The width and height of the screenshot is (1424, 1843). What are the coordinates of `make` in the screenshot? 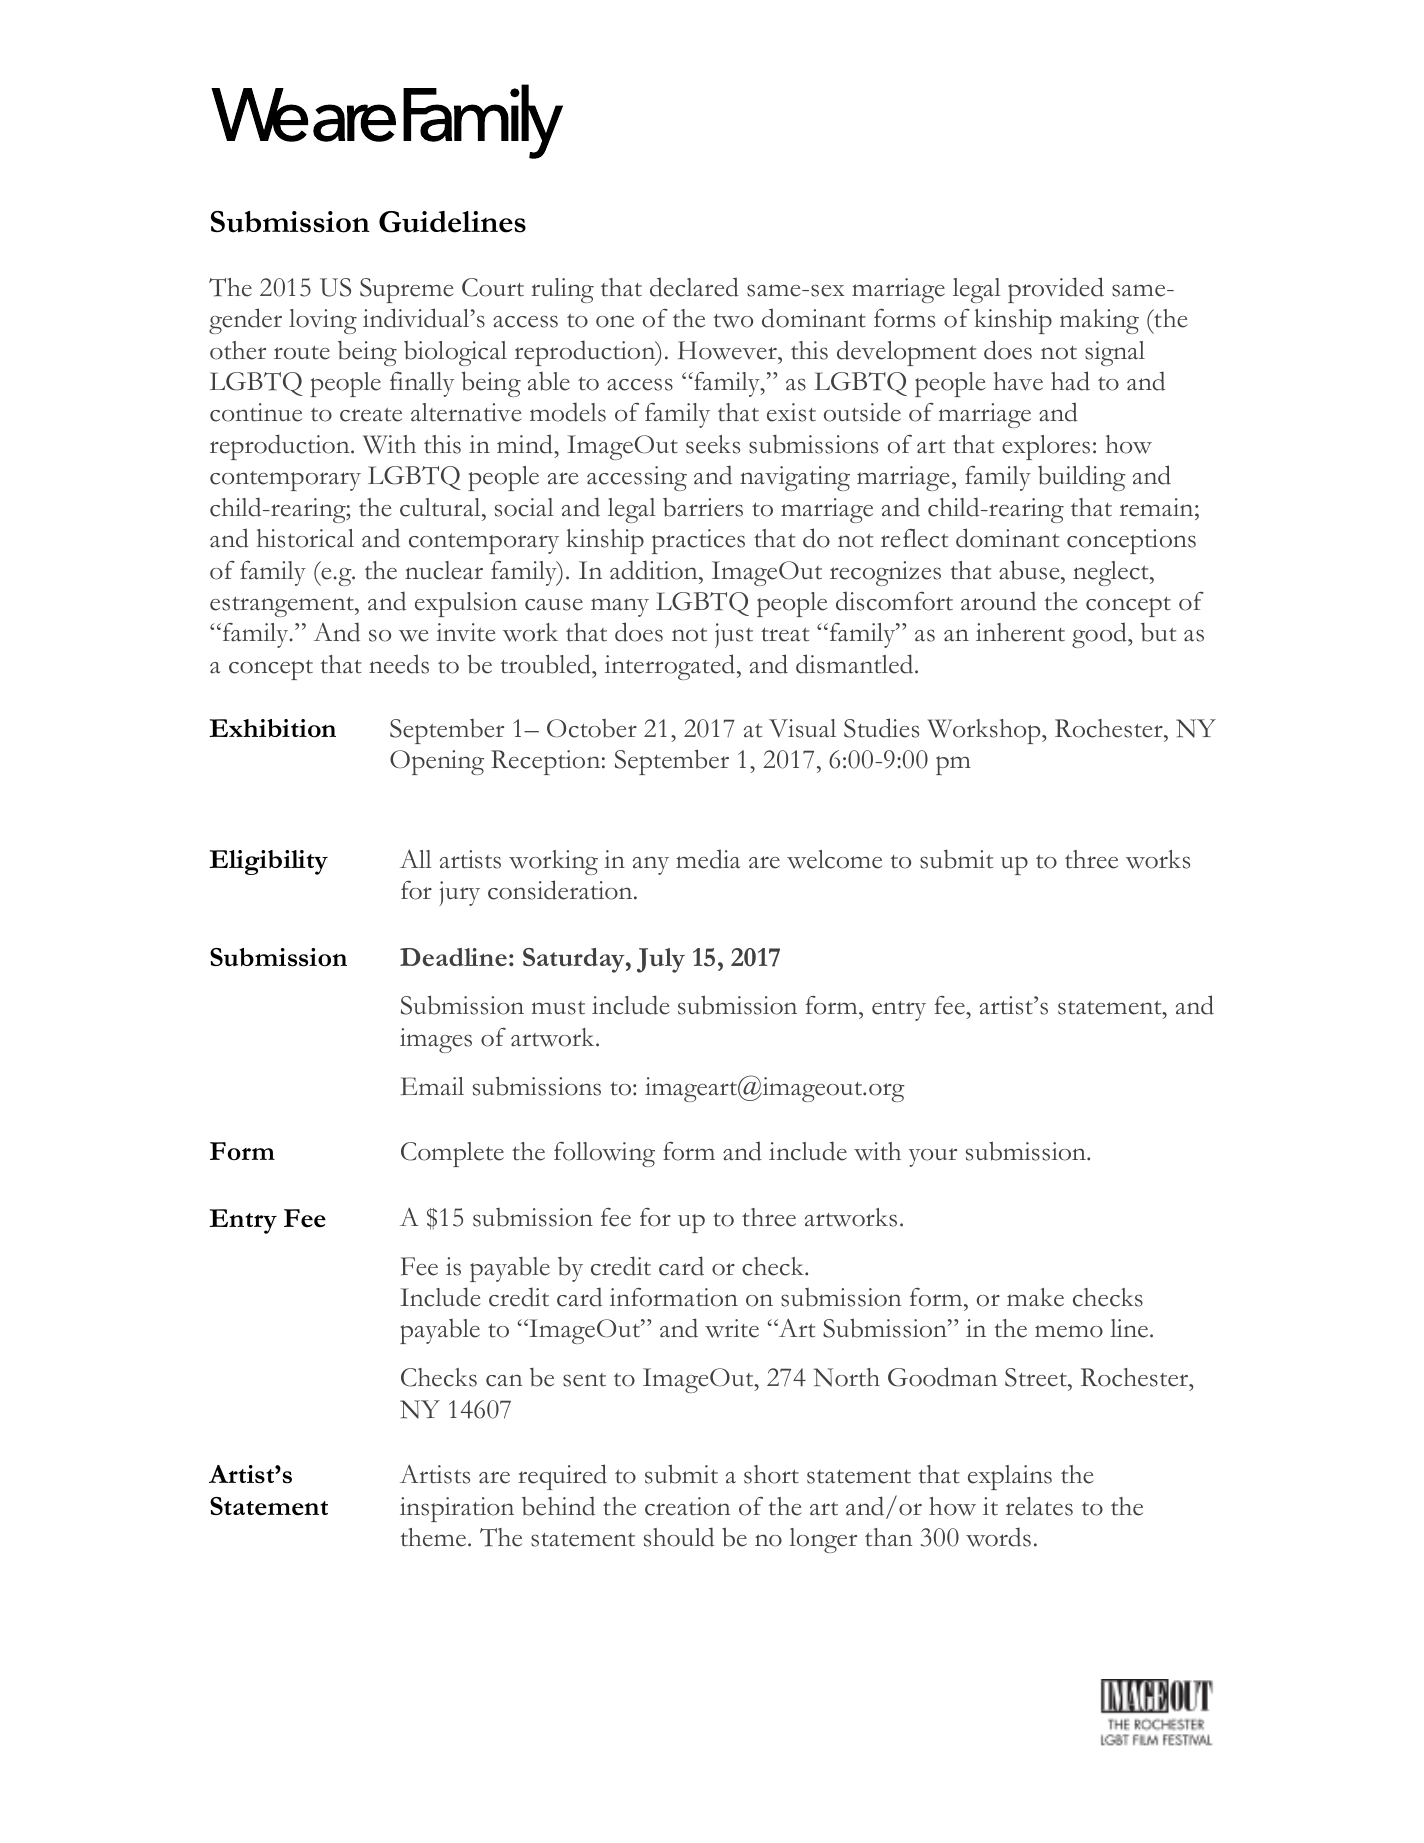 It's located at (1035, 1297).
